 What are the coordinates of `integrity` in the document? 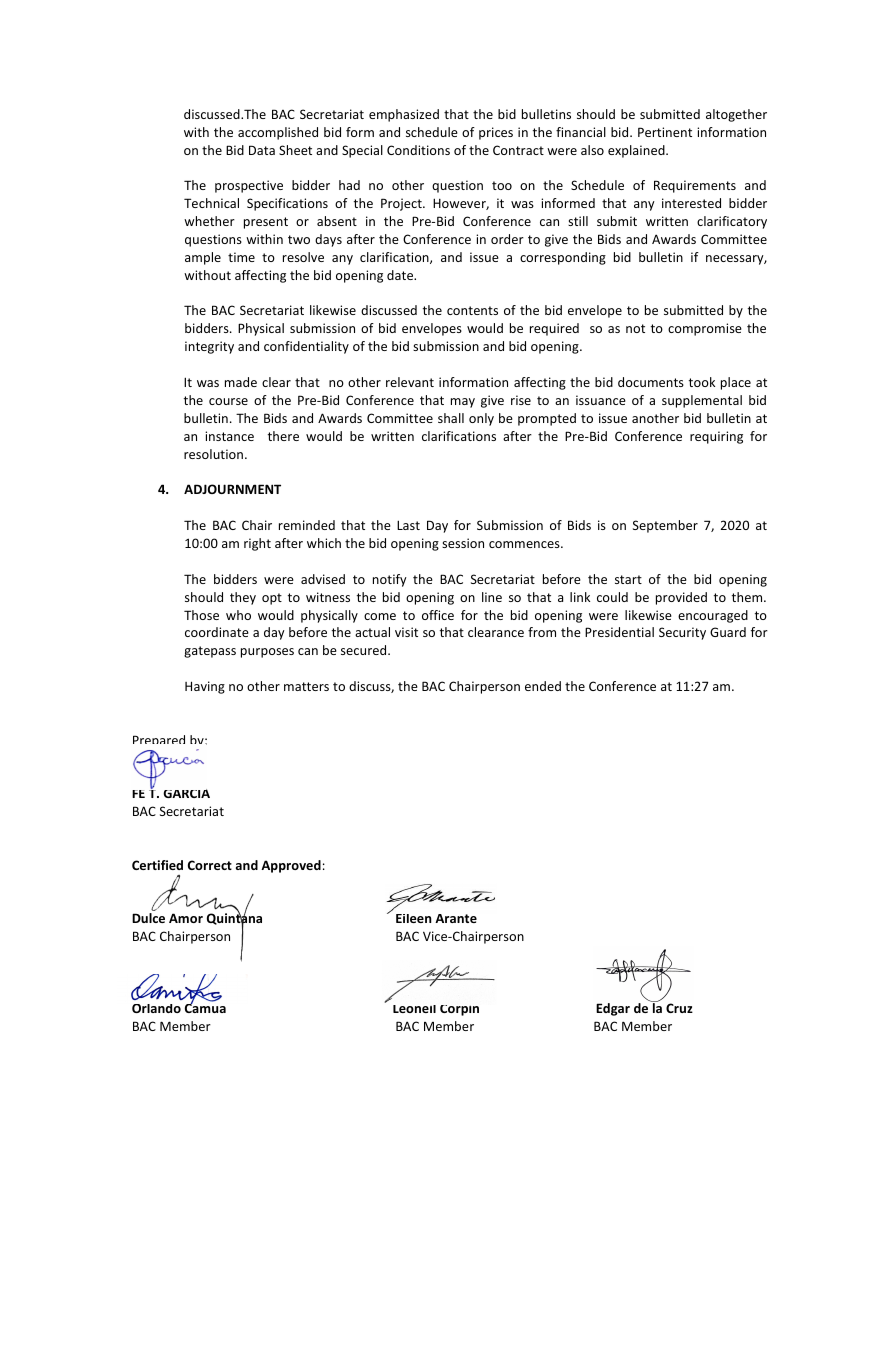 It's located at (209, 347).
